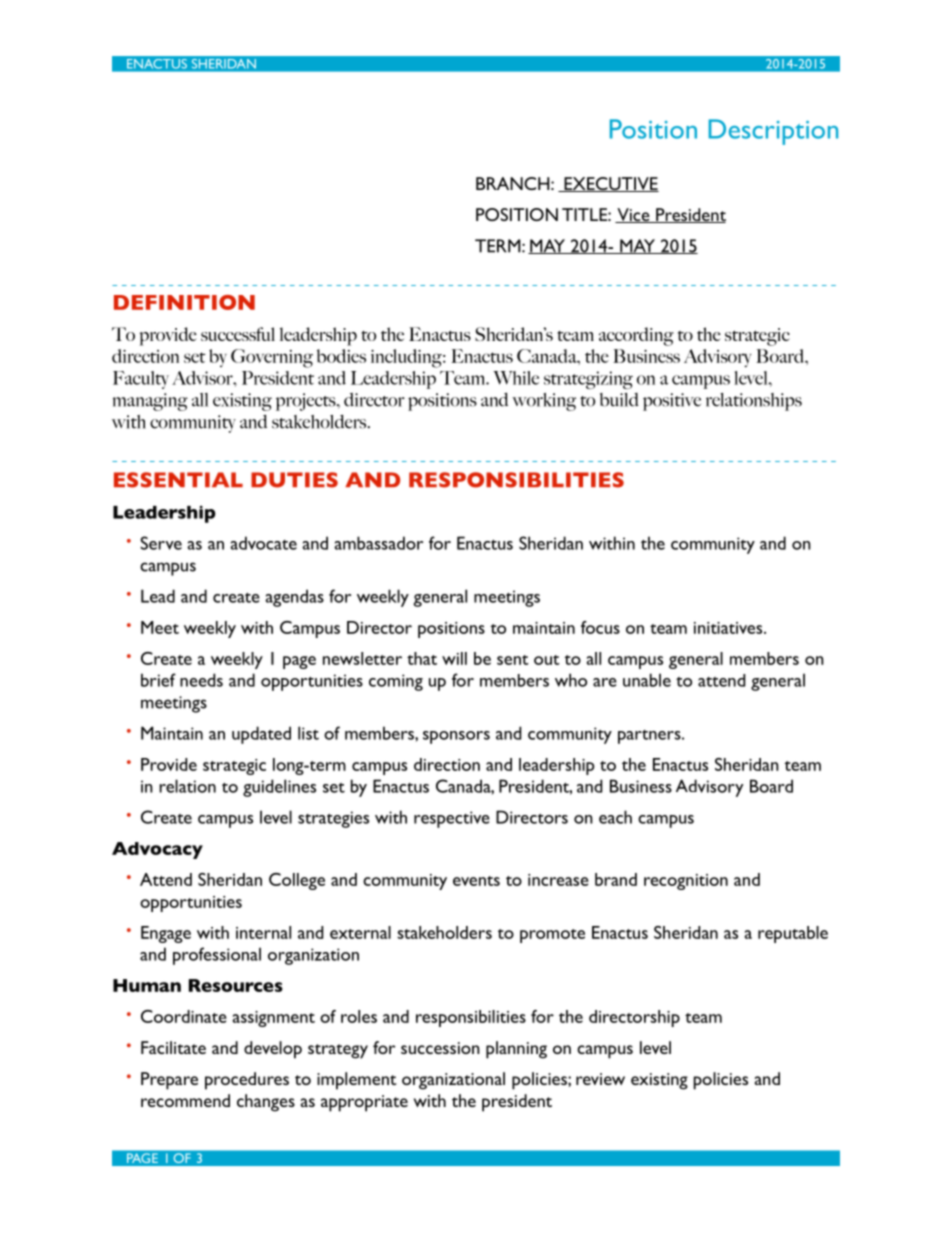 This page has width=952, height=1233. Describe the element at coordinates (247, 1081) in the page. I see `procedures` at that location.
